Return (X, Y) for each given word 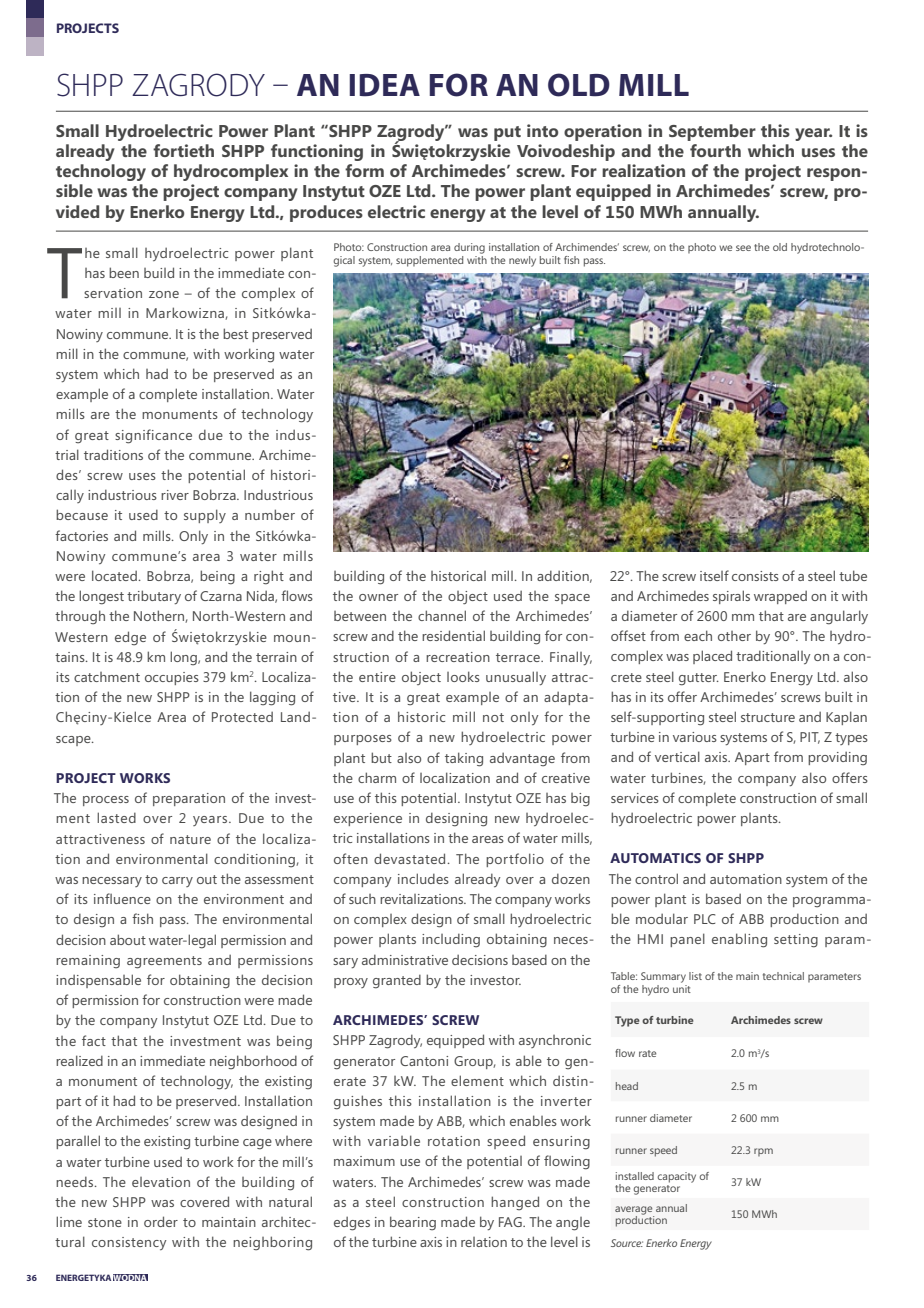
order (161, 1221)
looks (463, 676)
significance (153, 436)
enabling (739, 940)
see (743, 248)
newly (522, 261)
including (451, 940)
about (128, 939)
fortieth (183, 150)
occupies (172, 678)
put (507, 133)
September (712, 132)
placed (712, 657)
